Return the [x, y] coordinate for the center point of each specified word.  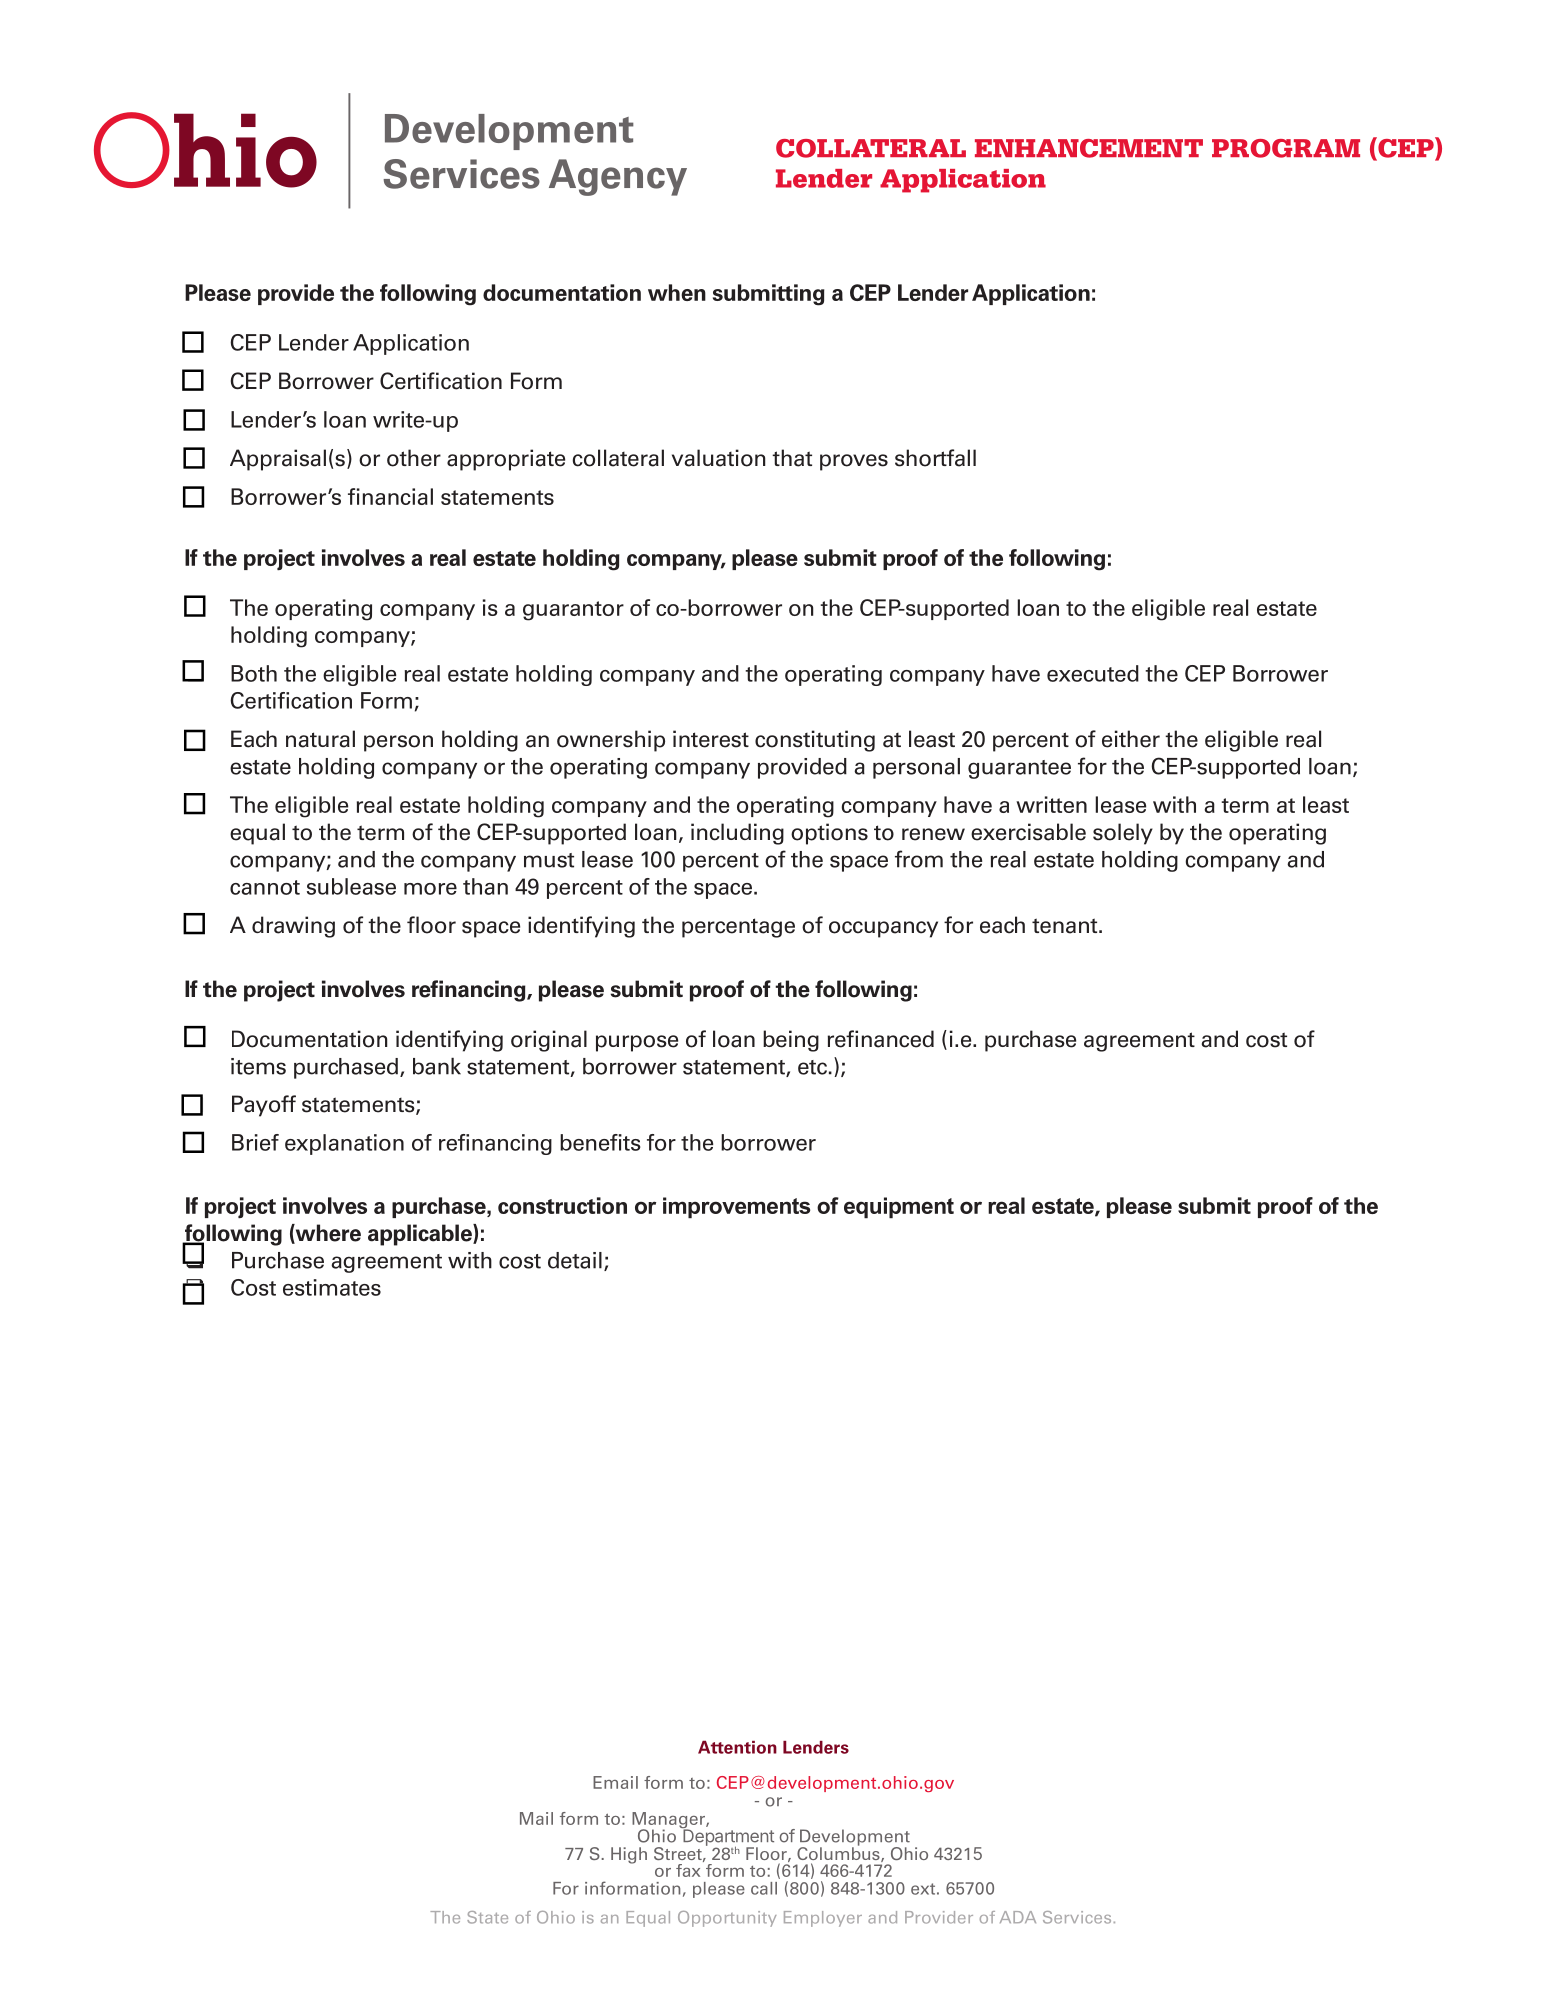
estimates [332, 1287]
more [430, 889]
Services [1077, 1917]
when [677, 292]
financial [390, 496]
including [737, 834]
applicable [421, 1235]
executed [1093, 673]
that [792, 458]
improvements [736, 1208]
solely [1123, 834]
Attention [737, 1747]
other [414, 458]
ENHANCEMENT [1089, 148]
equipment [899, 1208]
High [629, 1855]
